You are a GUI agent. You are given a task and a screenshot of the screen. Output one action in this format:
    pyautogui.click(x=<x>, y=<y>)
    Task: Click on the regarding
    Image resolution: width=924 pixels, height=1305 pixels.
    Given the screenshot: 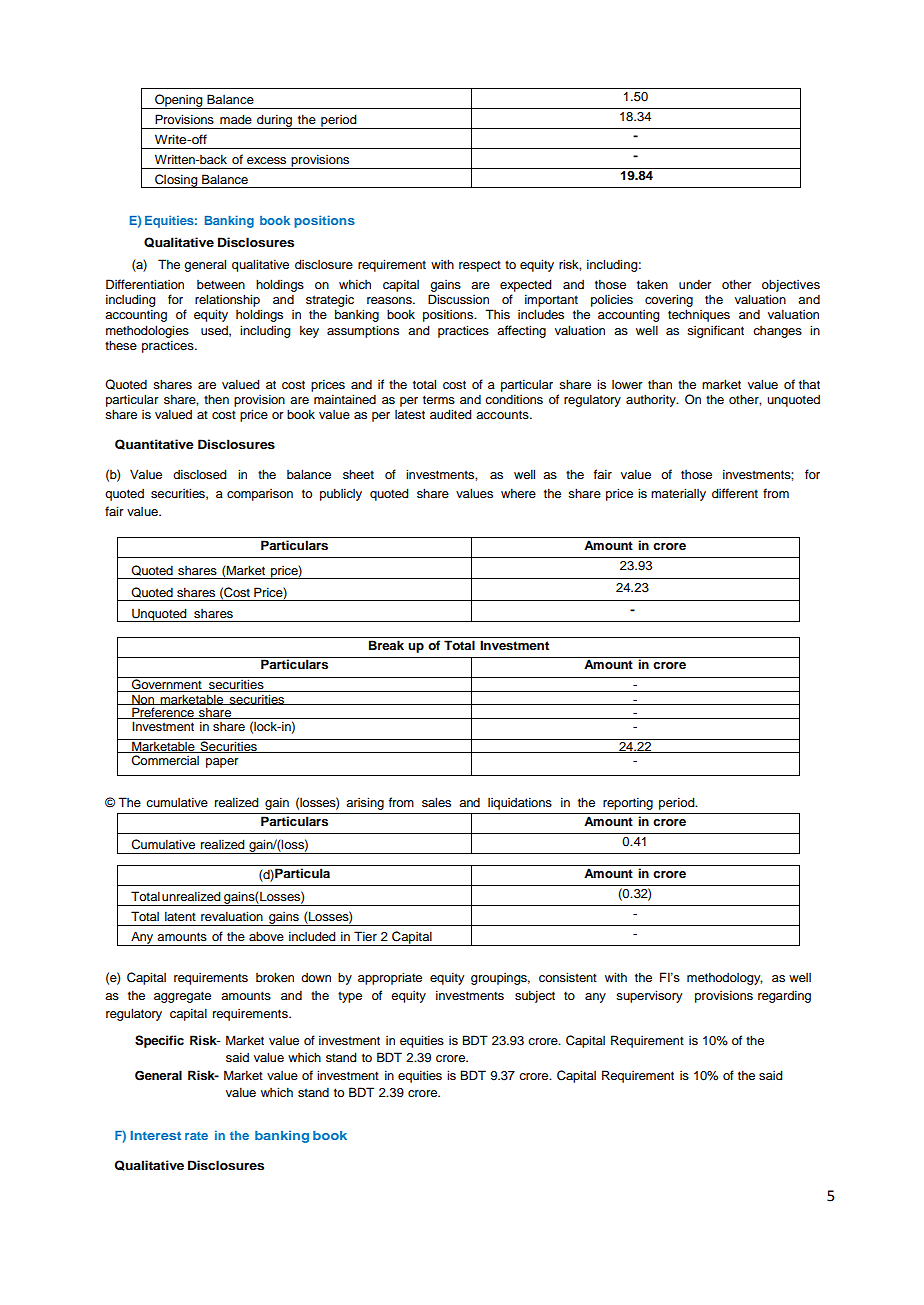 What is the action you would take?
    pyautogui.click(x=784, y=996)
